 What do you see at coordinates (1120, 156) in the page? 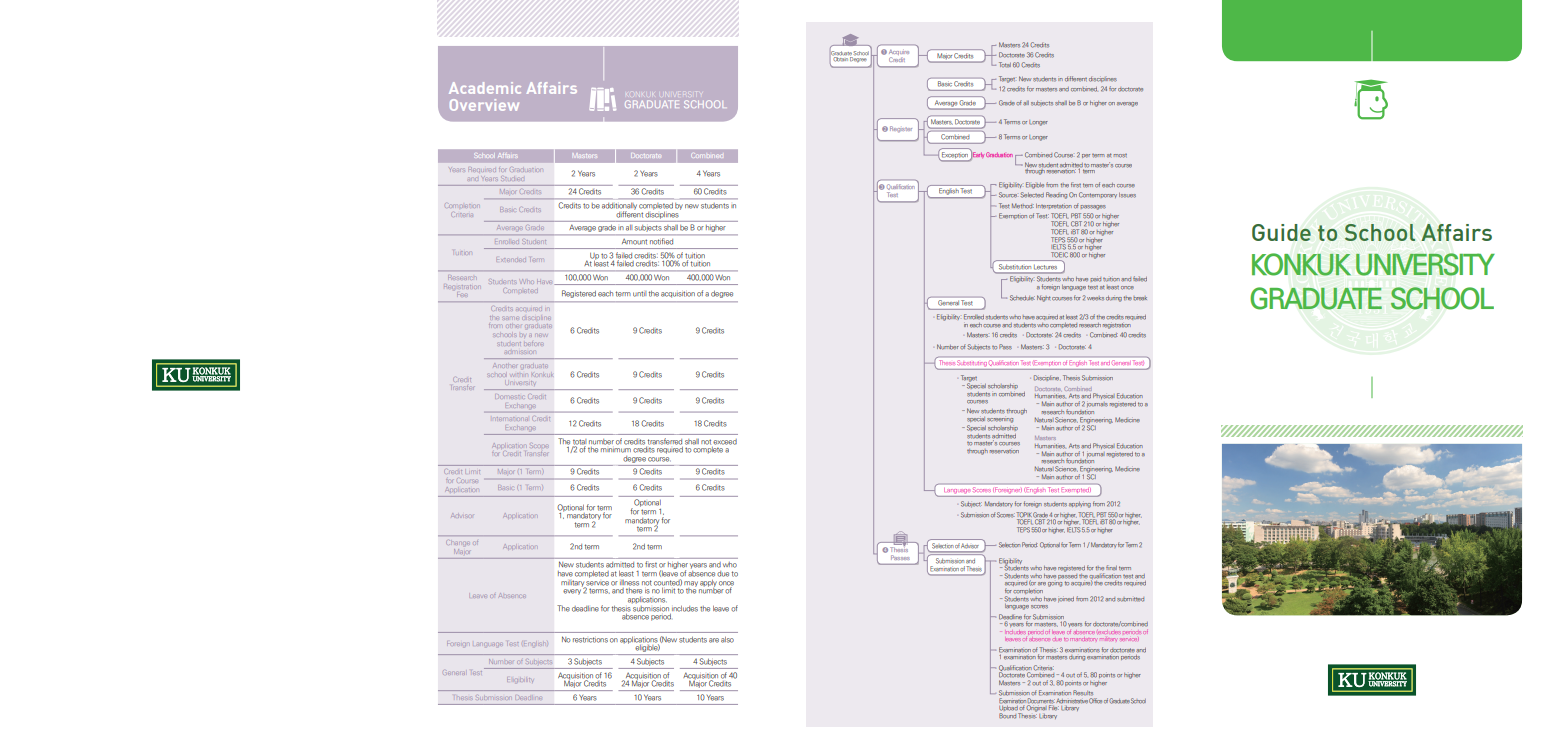
I see `most` at bounding box center [1120, 156].
